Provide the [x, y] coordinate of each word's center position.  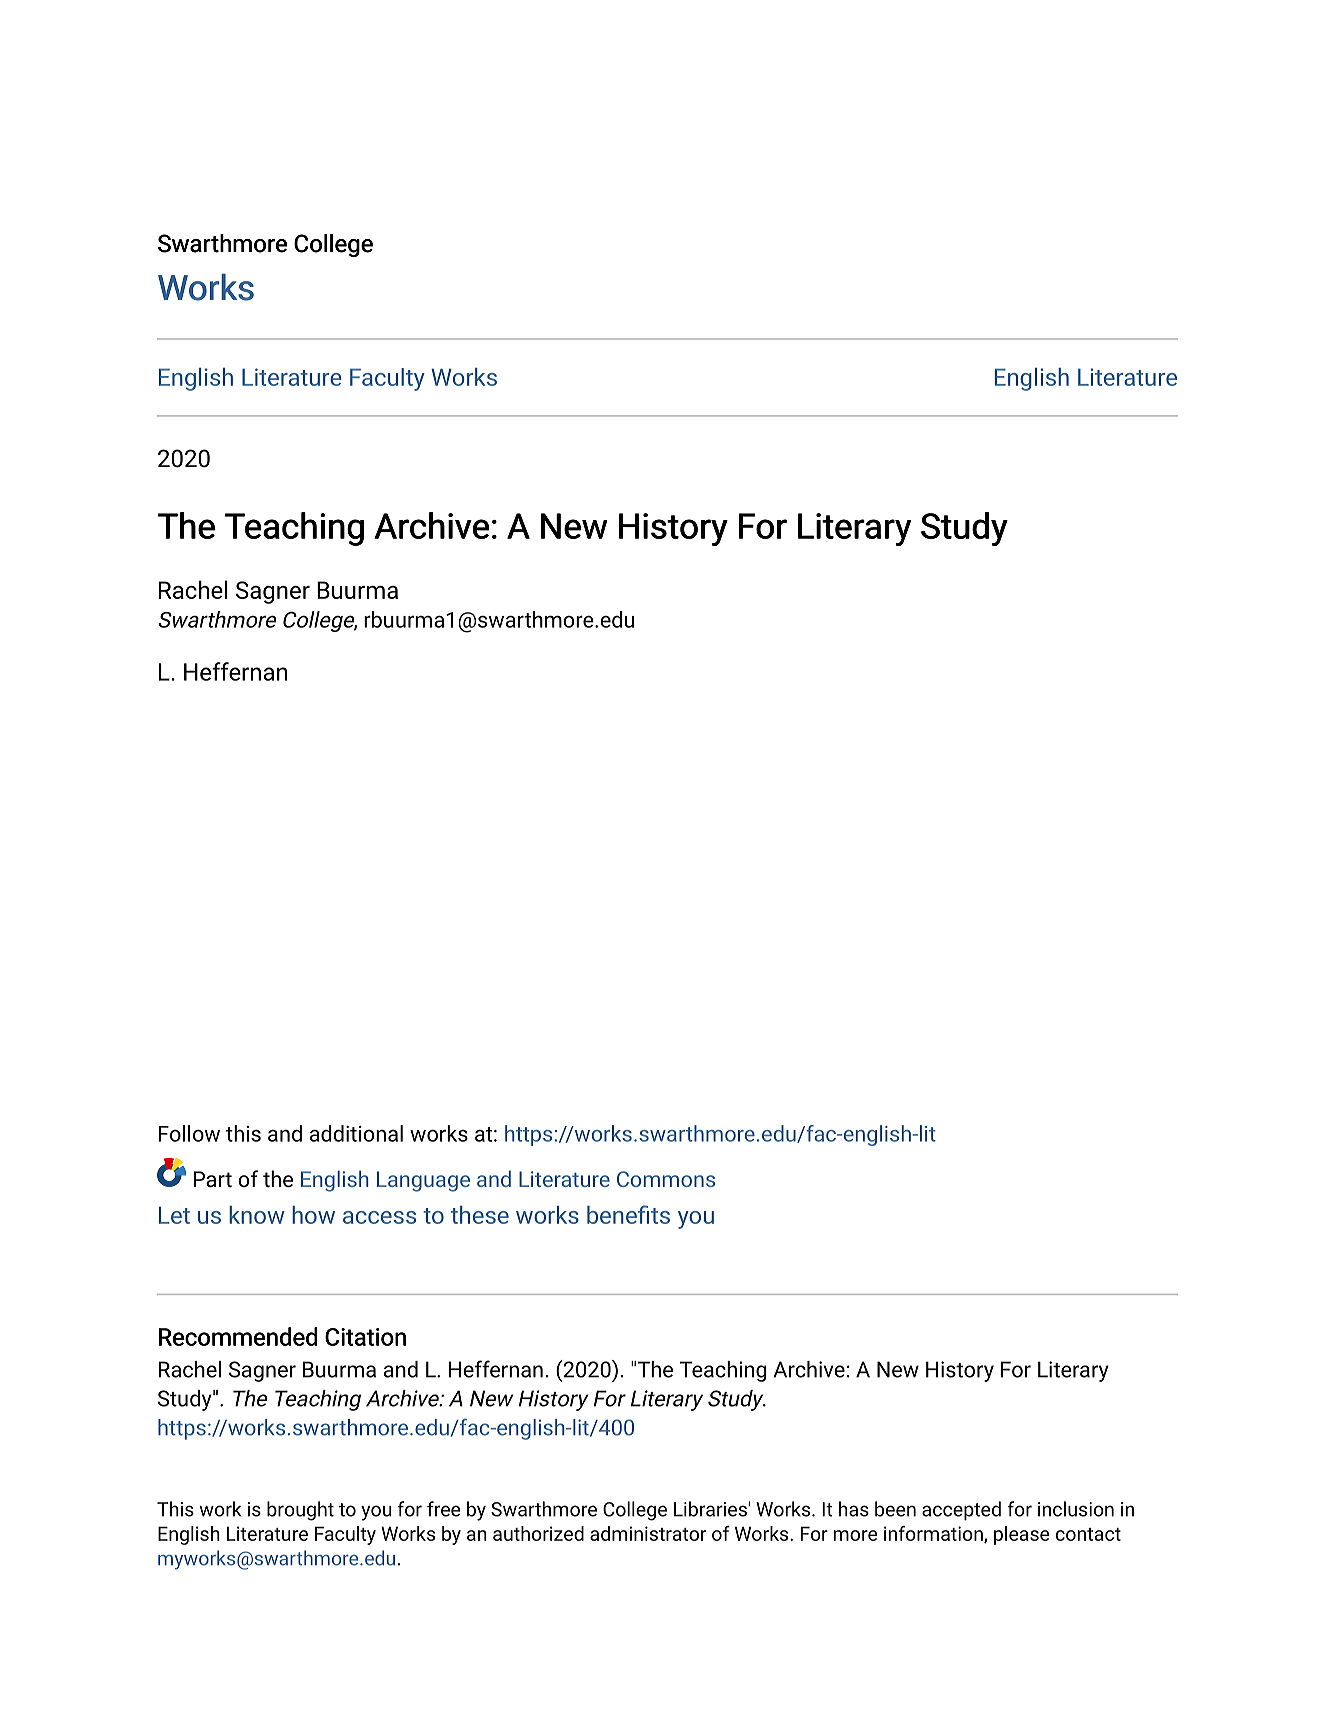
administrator [648, 1533]
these [480, 1215]
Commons [666, 1179]
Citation [365, 1337]
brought [300, 1511]
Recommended [238, 1336]
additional [356, 1133]
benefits [628, 1214]
